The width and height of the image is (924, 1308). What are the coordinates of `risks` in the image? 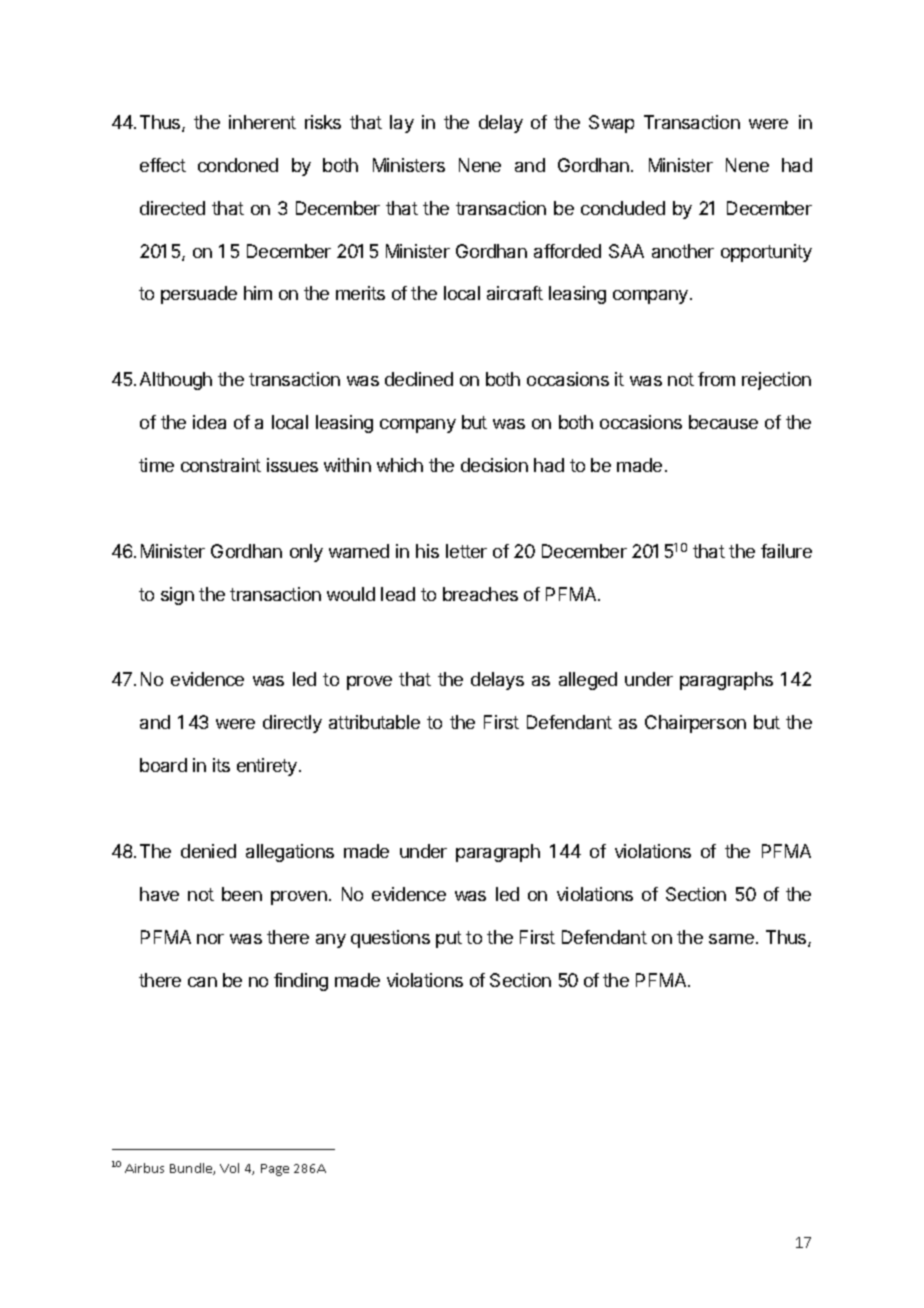 It's located at (323, 122).
